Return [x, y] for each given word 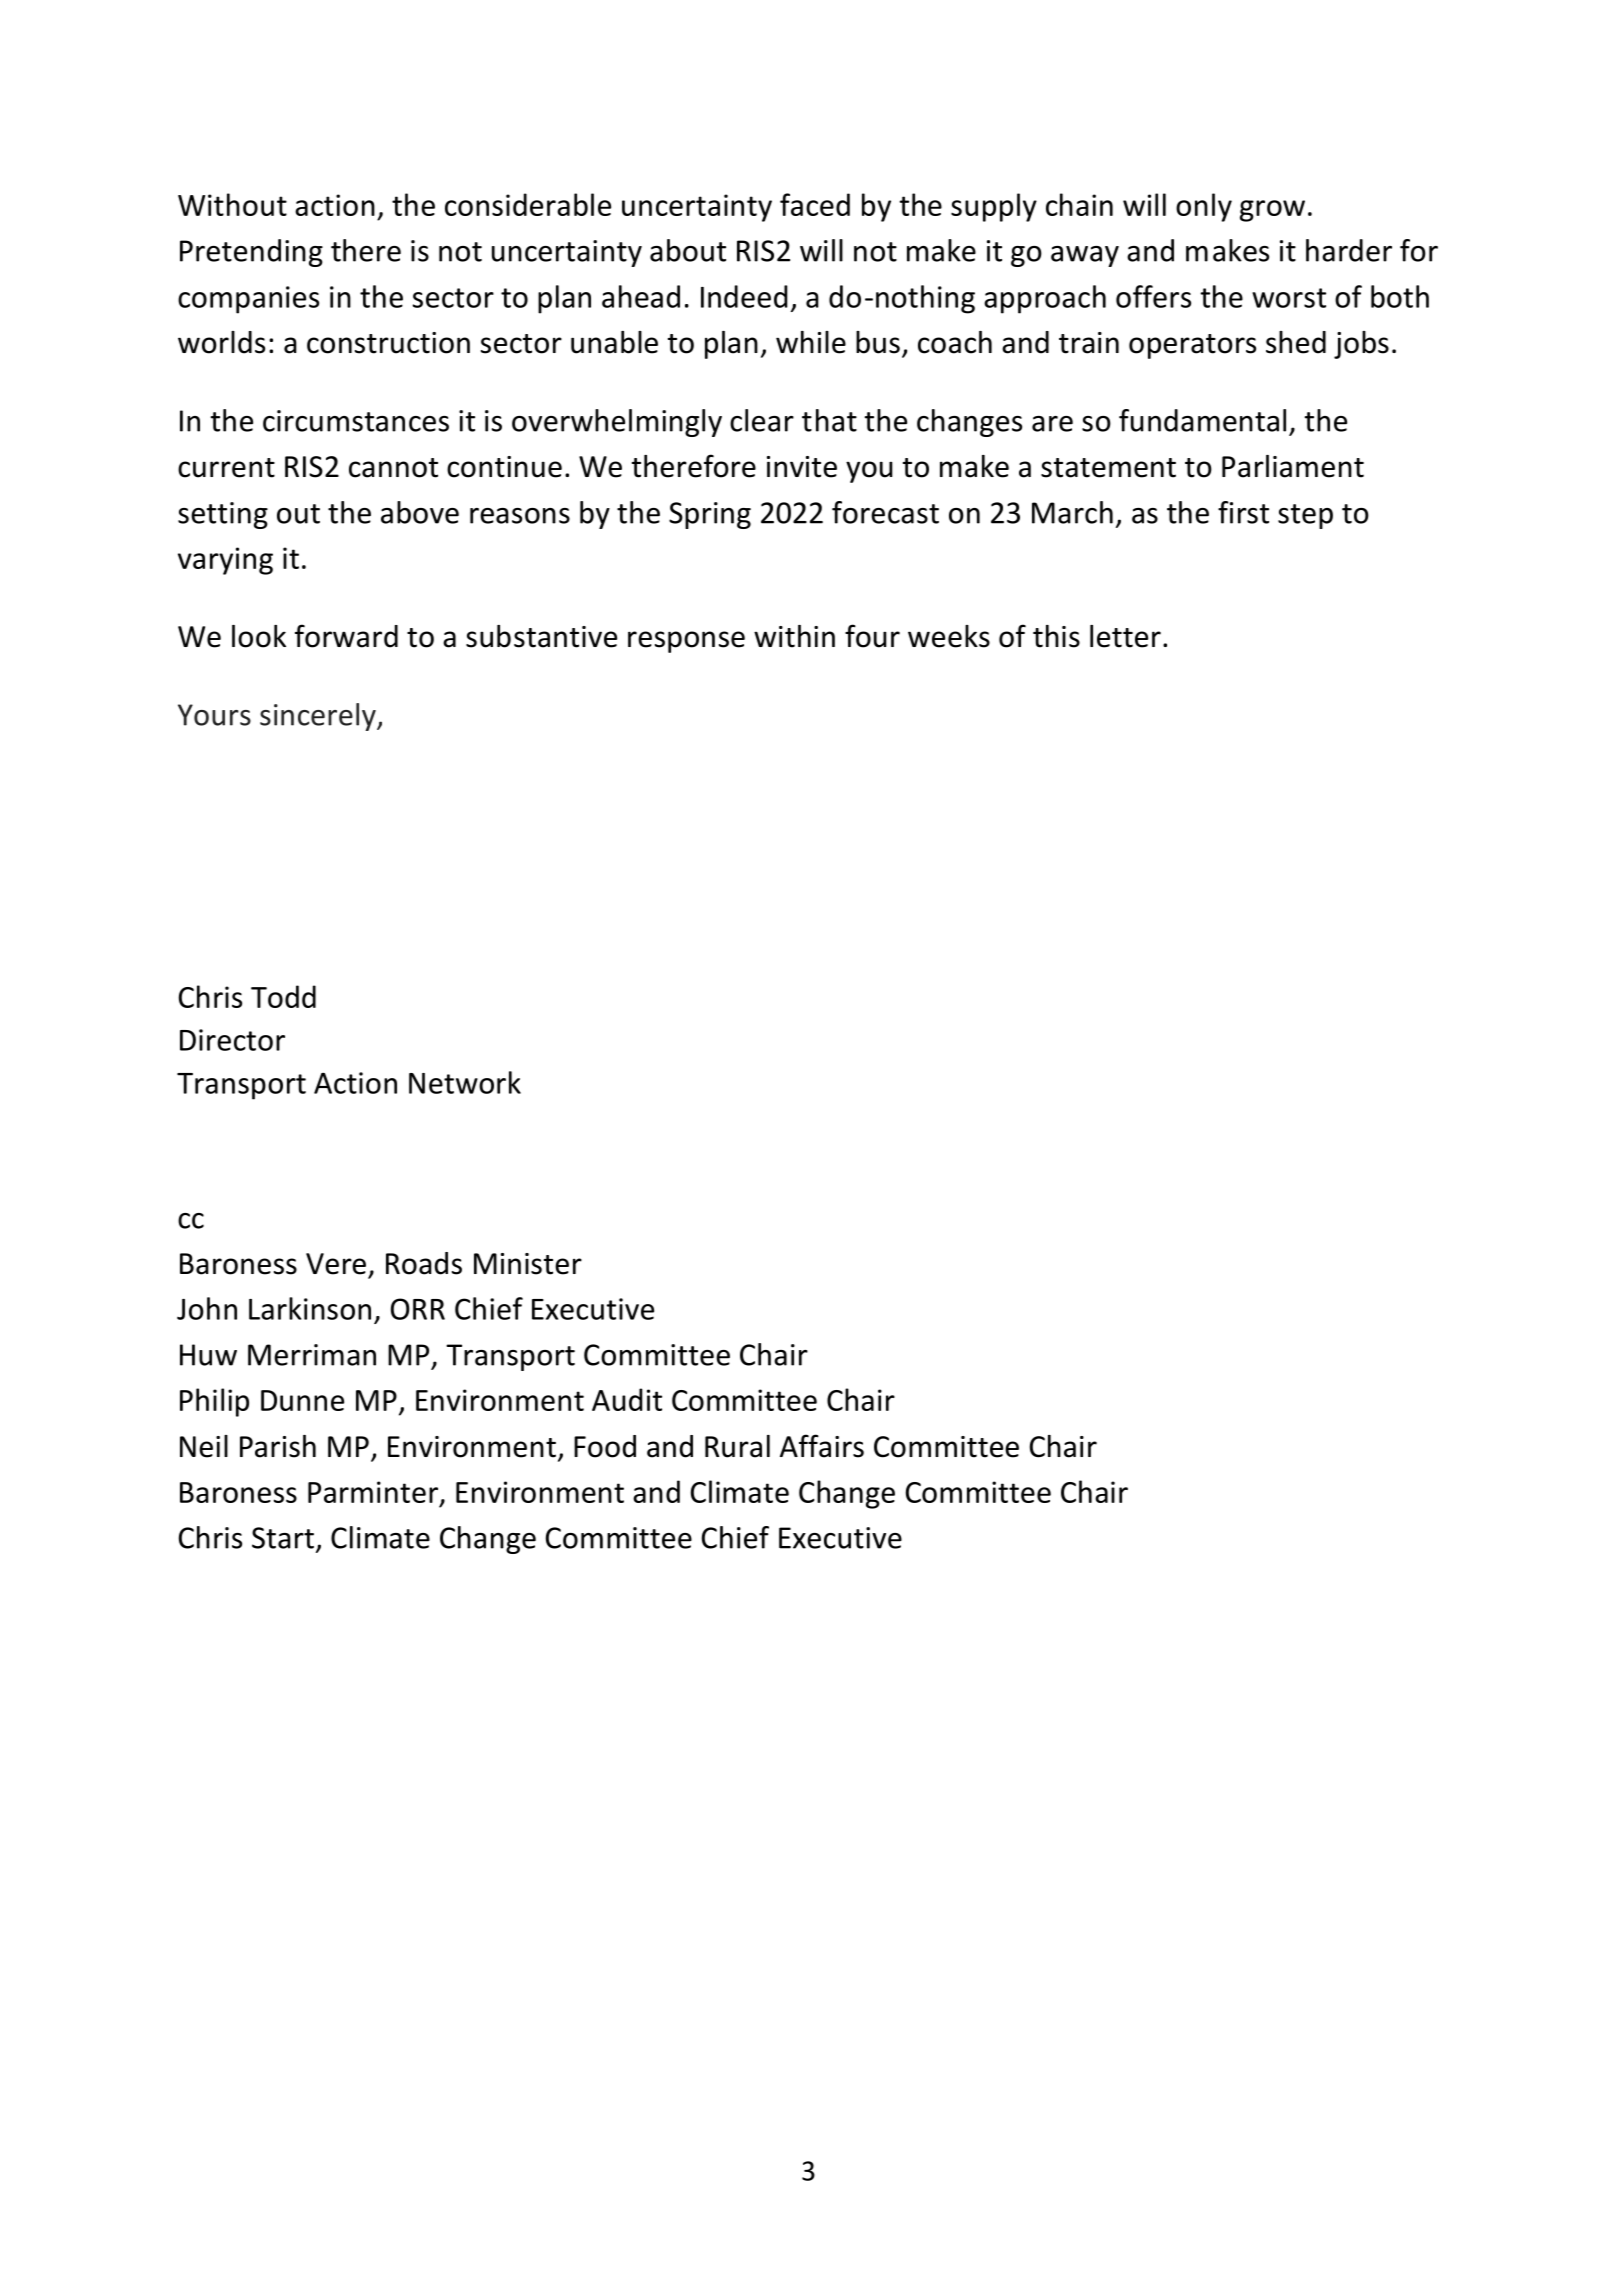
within [794, 636]
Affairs [822, 1446]
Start [283, 1538]
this [1056, 636]
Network [465, 1082]
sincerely [319, 717]
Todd [283, 996]
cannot [393, 468]
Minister [528, 1264]
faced [815, 204]
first [1243, 512]
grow [1272, 211]
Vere [336, 1264]
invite [802, 467]
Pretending [251, 253]
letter [1125, 636]
